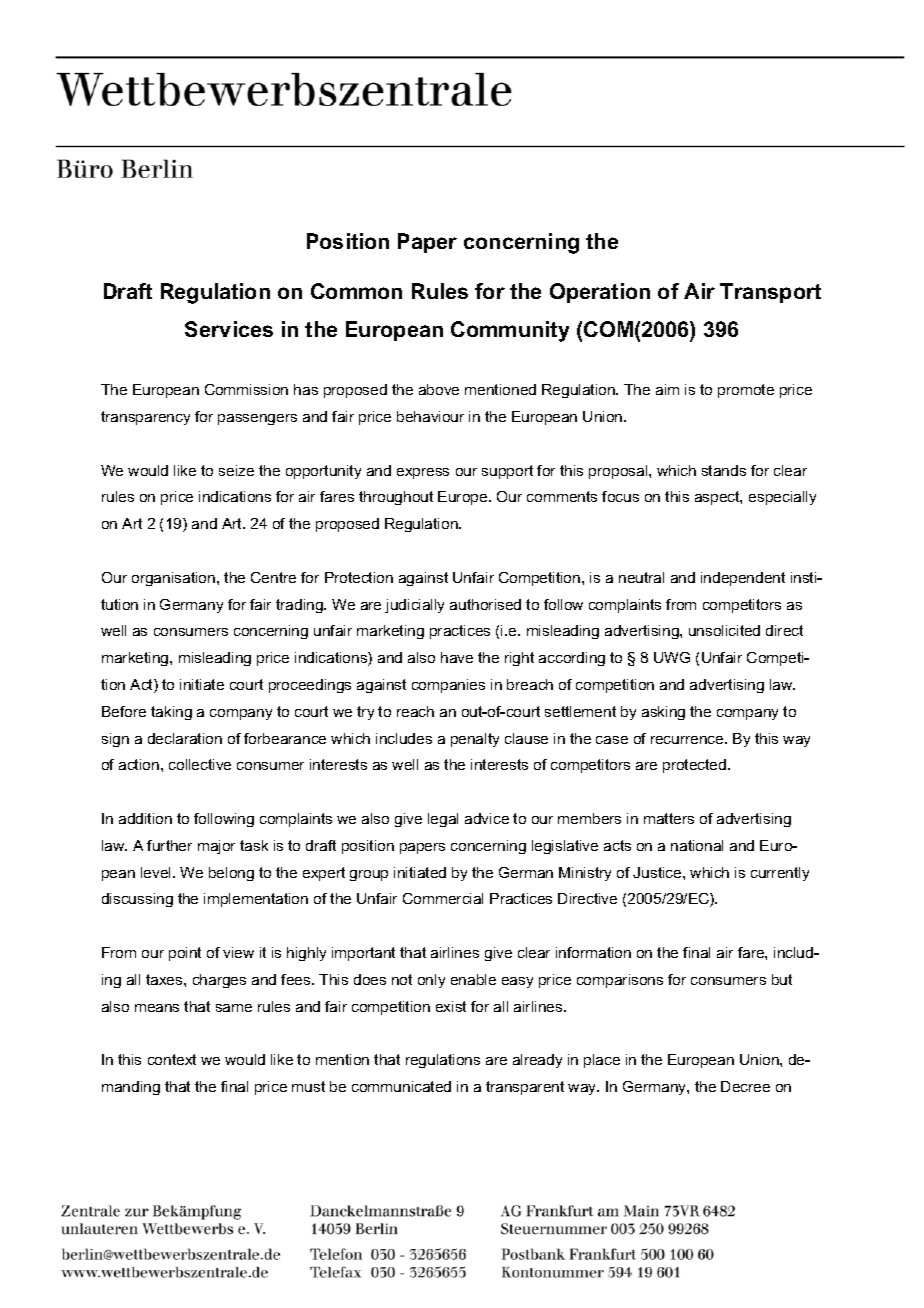 This page has height=1308, width=924. Describe the element at coordinates (172, 1059) in the page. I see `context` at that location.
